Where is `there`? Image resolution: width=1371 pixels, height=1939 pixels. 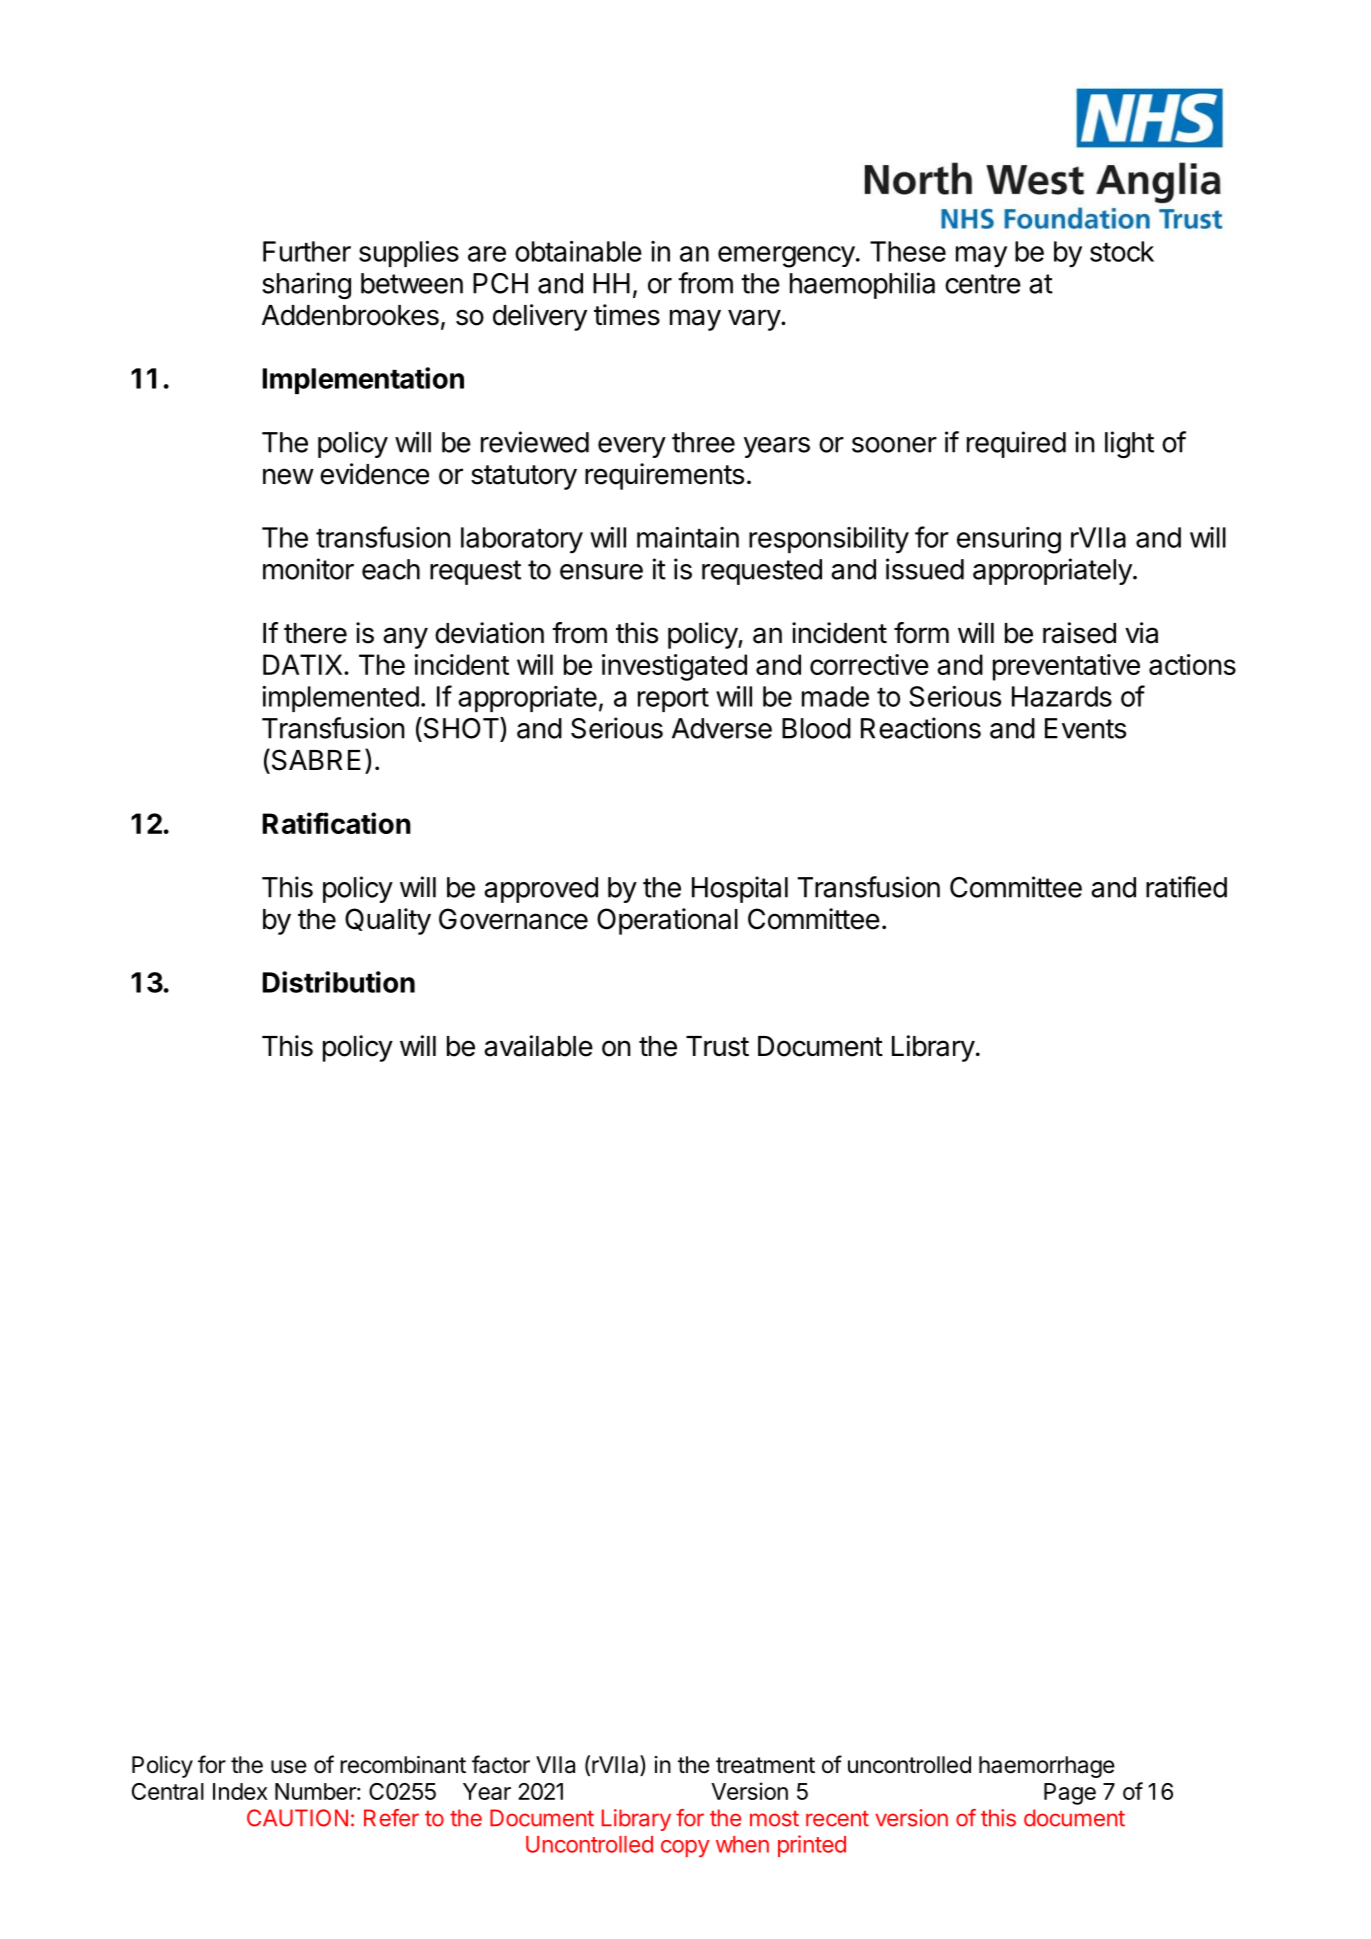
there is located at coordinates (315, 633).
